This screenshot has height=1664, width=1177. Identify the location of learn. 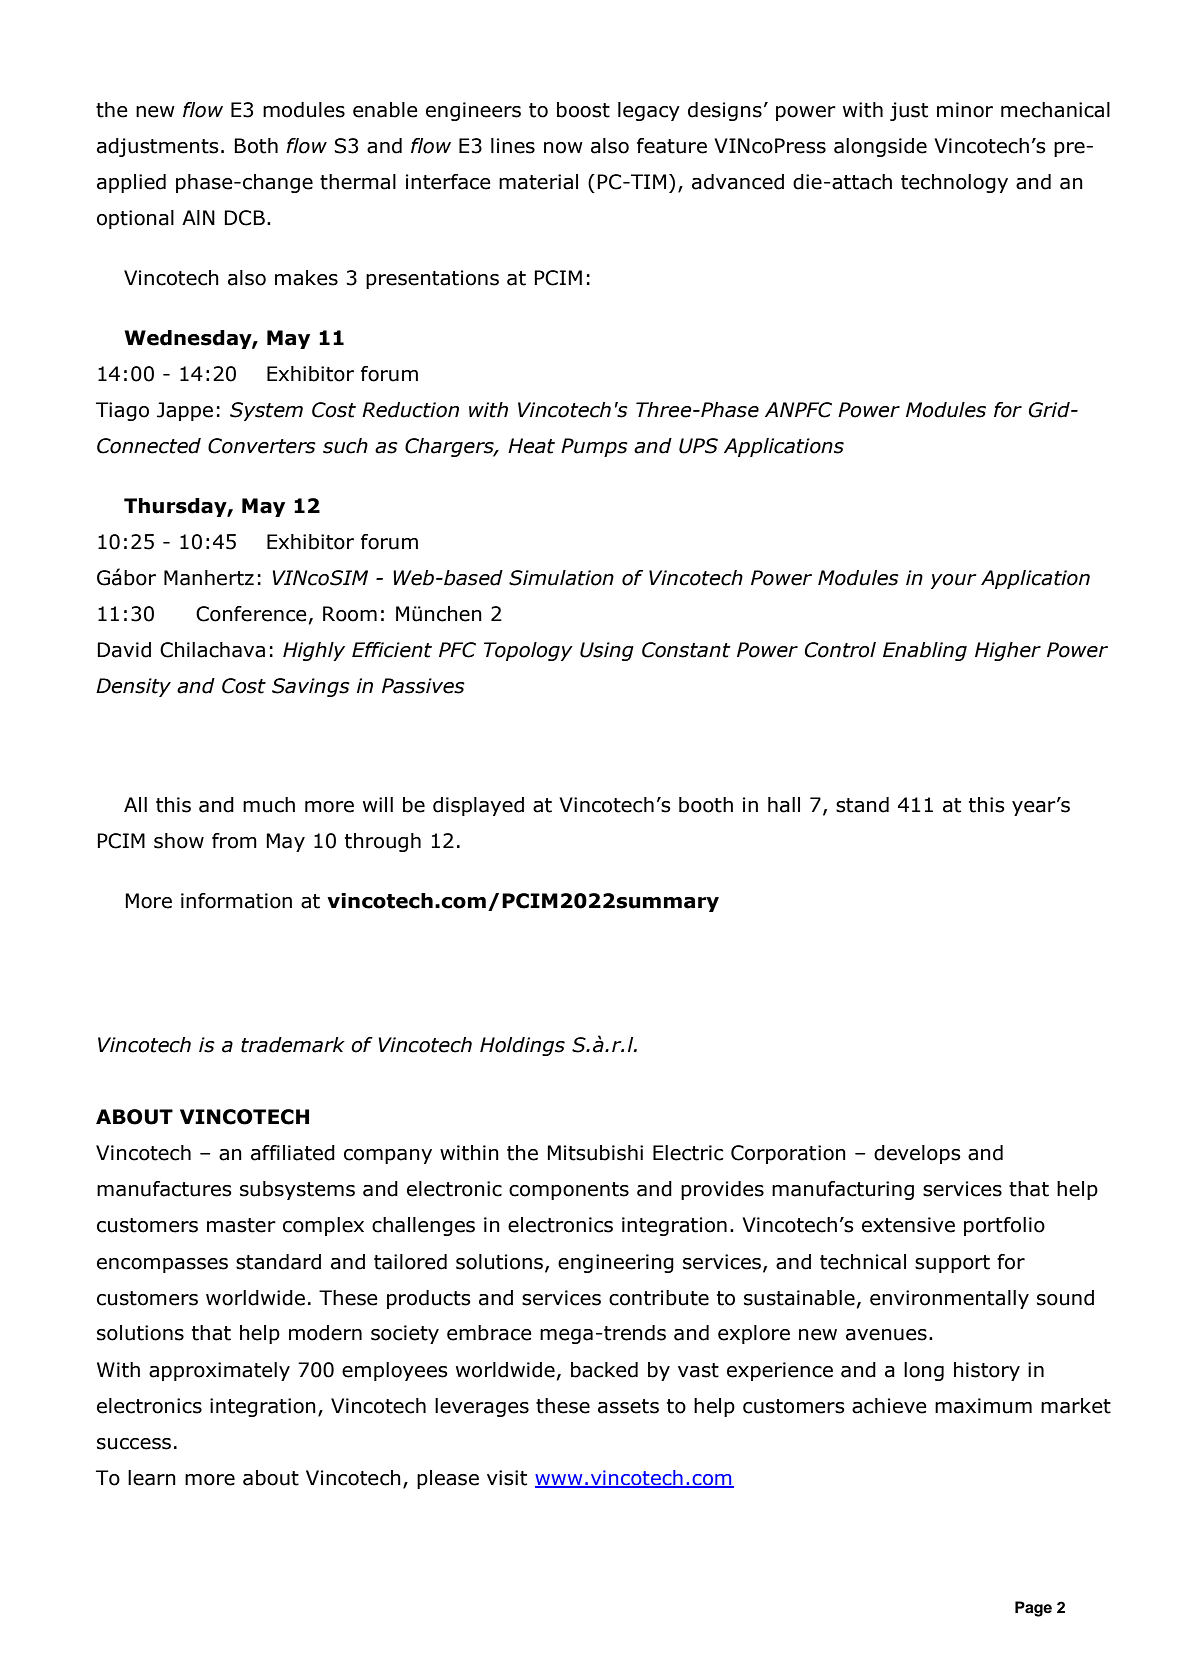
(152, 1478).
